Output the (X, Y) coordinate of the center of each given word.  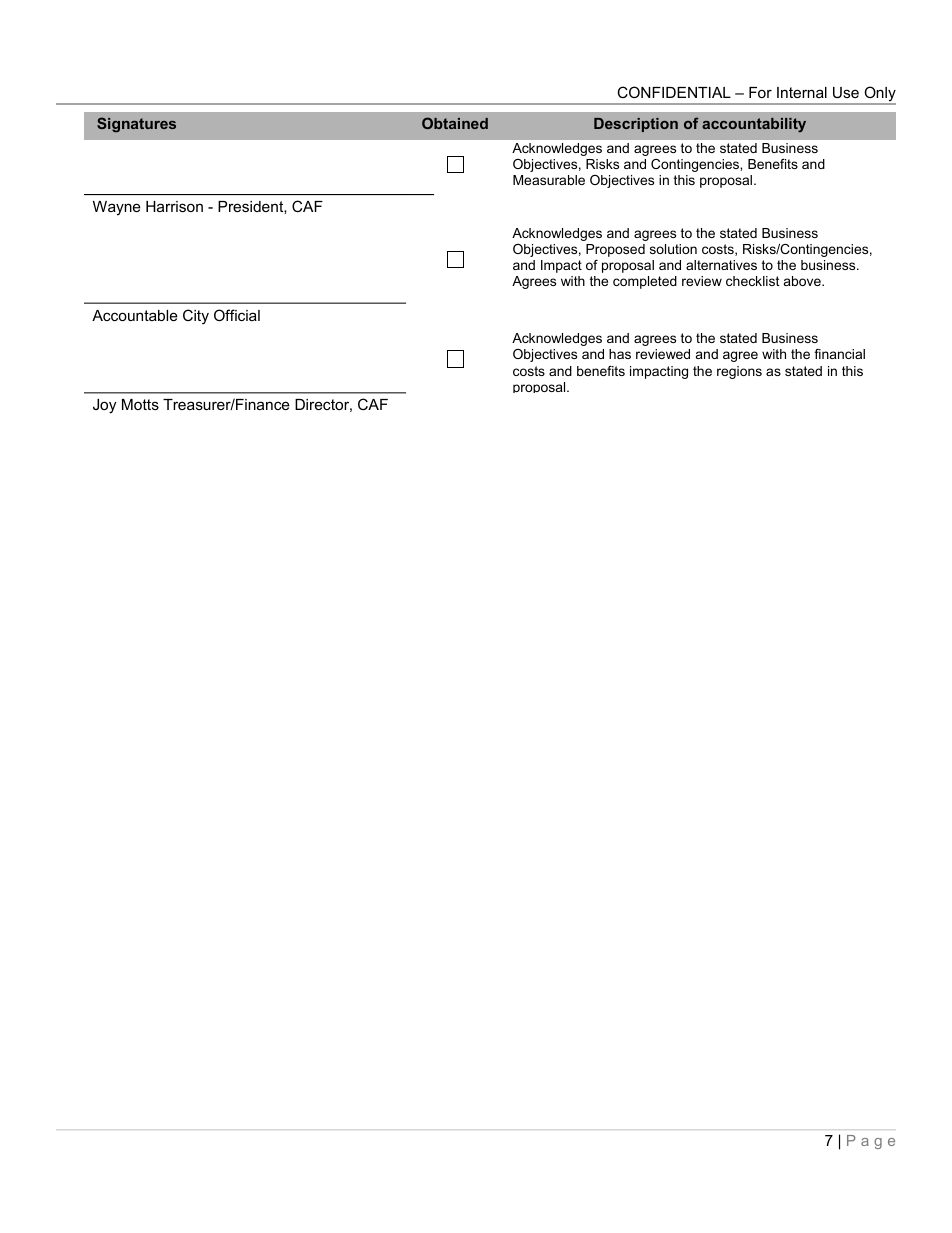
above (803, 281)
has (620, 354)
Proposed (615, 250)
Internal (802, 92)
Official (237, 315)
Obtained (455, 123)
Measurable (549, 180)
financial (839, 354)
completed (645, 282)
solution (673, 249)
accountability (754, 125)
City (196, 317)
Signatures (136, 124)
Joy (104, 406)
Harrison (174, 206)
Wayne (117, 208)
